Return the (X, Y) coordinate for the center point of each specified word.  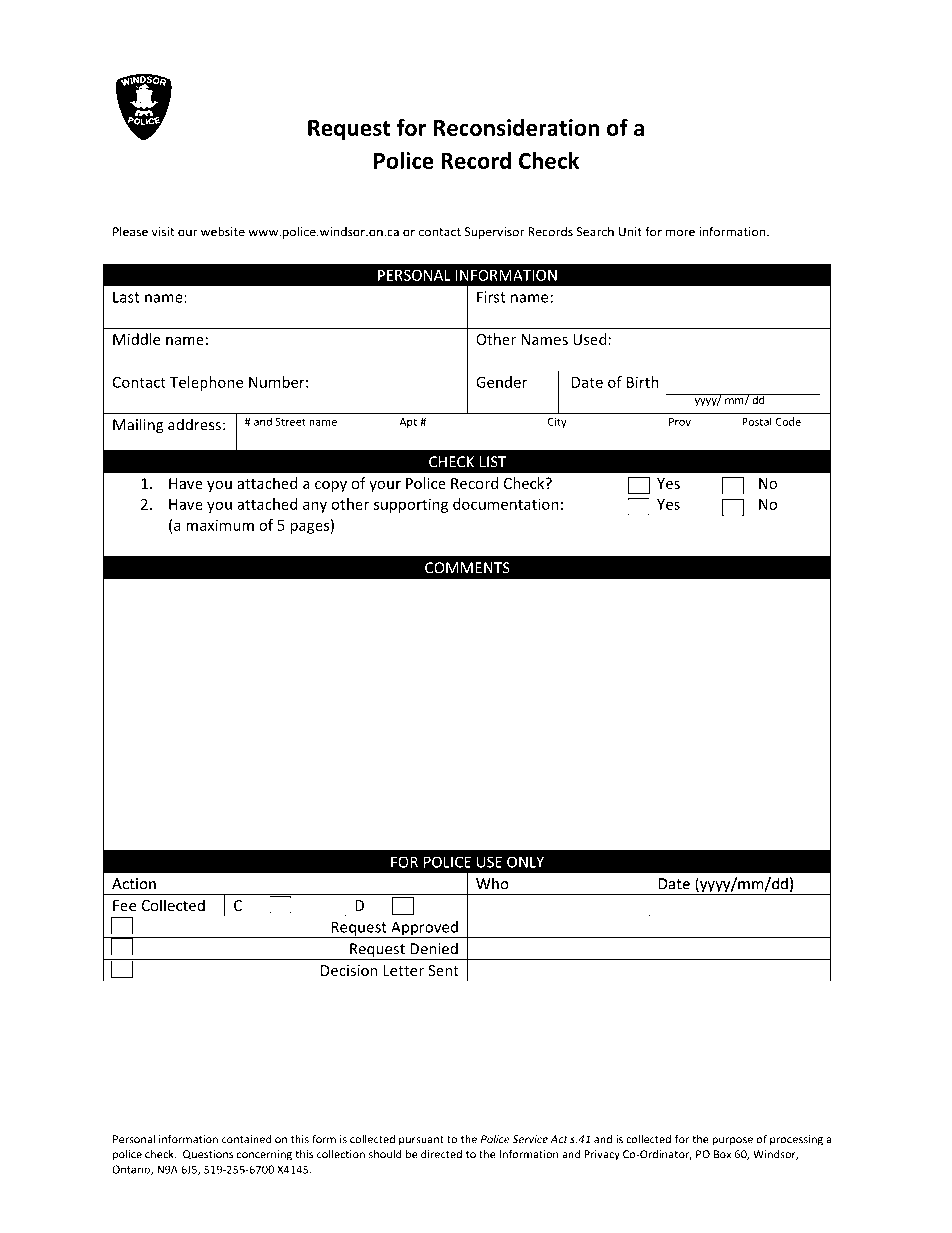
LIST (493, 462)
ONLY (525, 862)
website (223, 232)
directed (441, 1154)
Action (134, 884)
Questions (208, 1155)
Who (492, 883)
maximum (220, 525)
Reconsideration (516, 127)
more (680, 233)
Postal (757, 421)
